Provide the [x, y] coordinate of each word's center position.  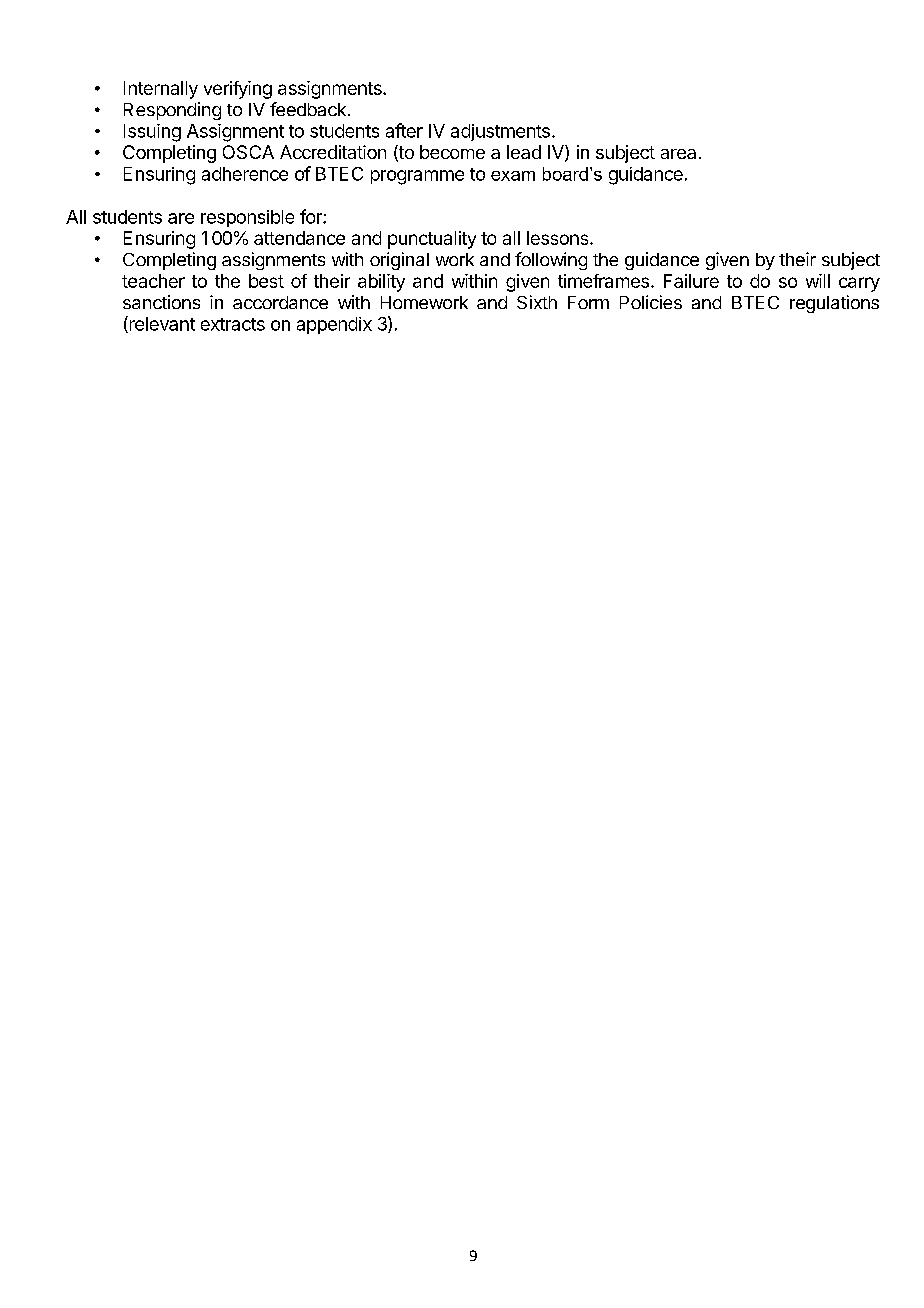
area [678, 154]
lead [524, 152]
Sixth [537, 302]
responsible [247, 218]
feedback [308, 109]
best [266, 281]
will [818, 281]
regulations [834, 304]
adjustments [500, 132]
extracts [233, 324]
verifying [238, 90]
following [551, 261]
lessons [559, 238]
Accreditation [333, 152]
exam [513, 176]
